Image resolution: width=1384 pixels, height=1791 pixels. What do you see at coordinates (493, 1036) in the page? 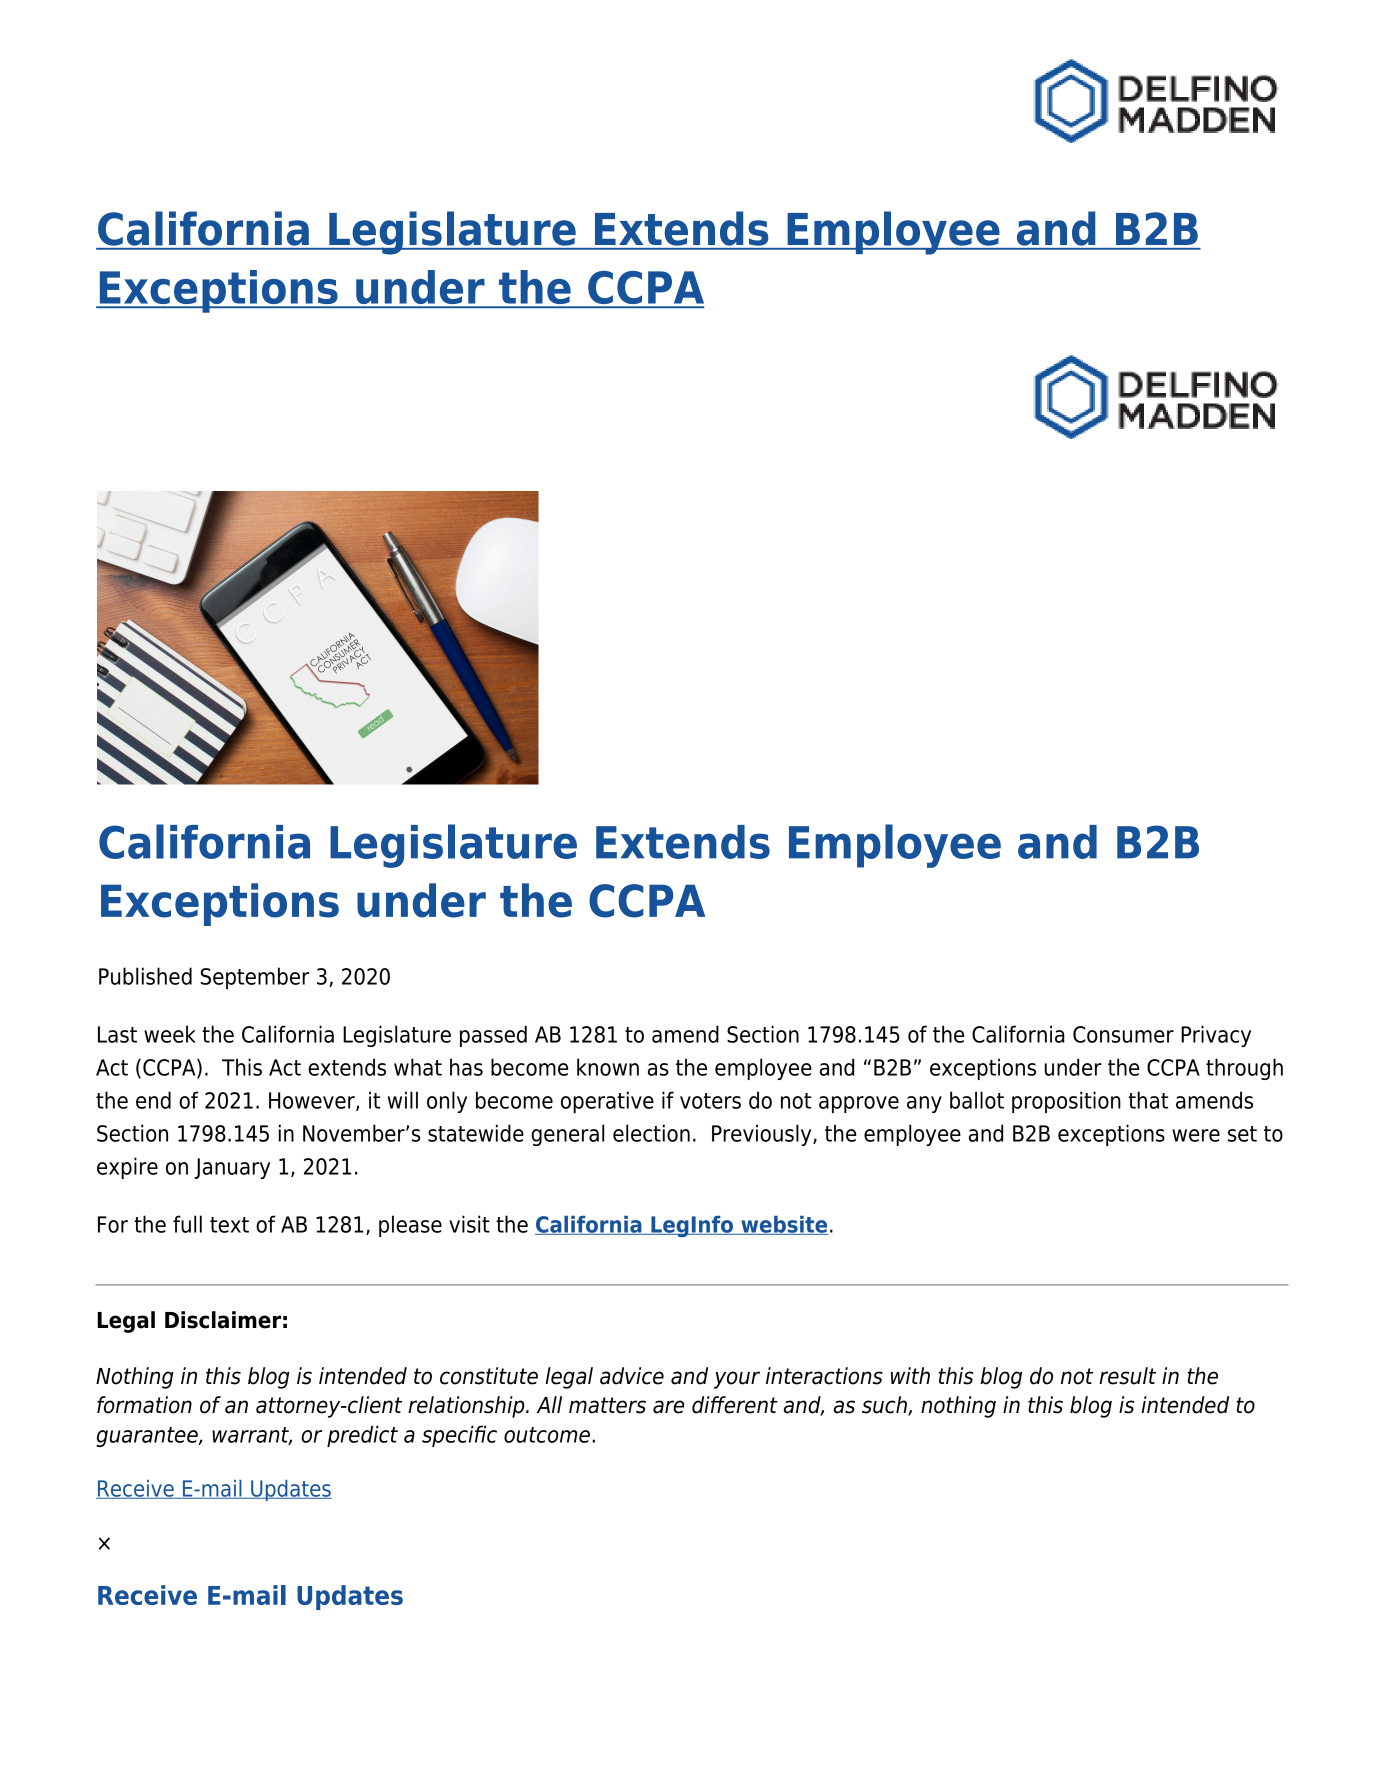
I see `passed` at bounding box center [493, 1036].
